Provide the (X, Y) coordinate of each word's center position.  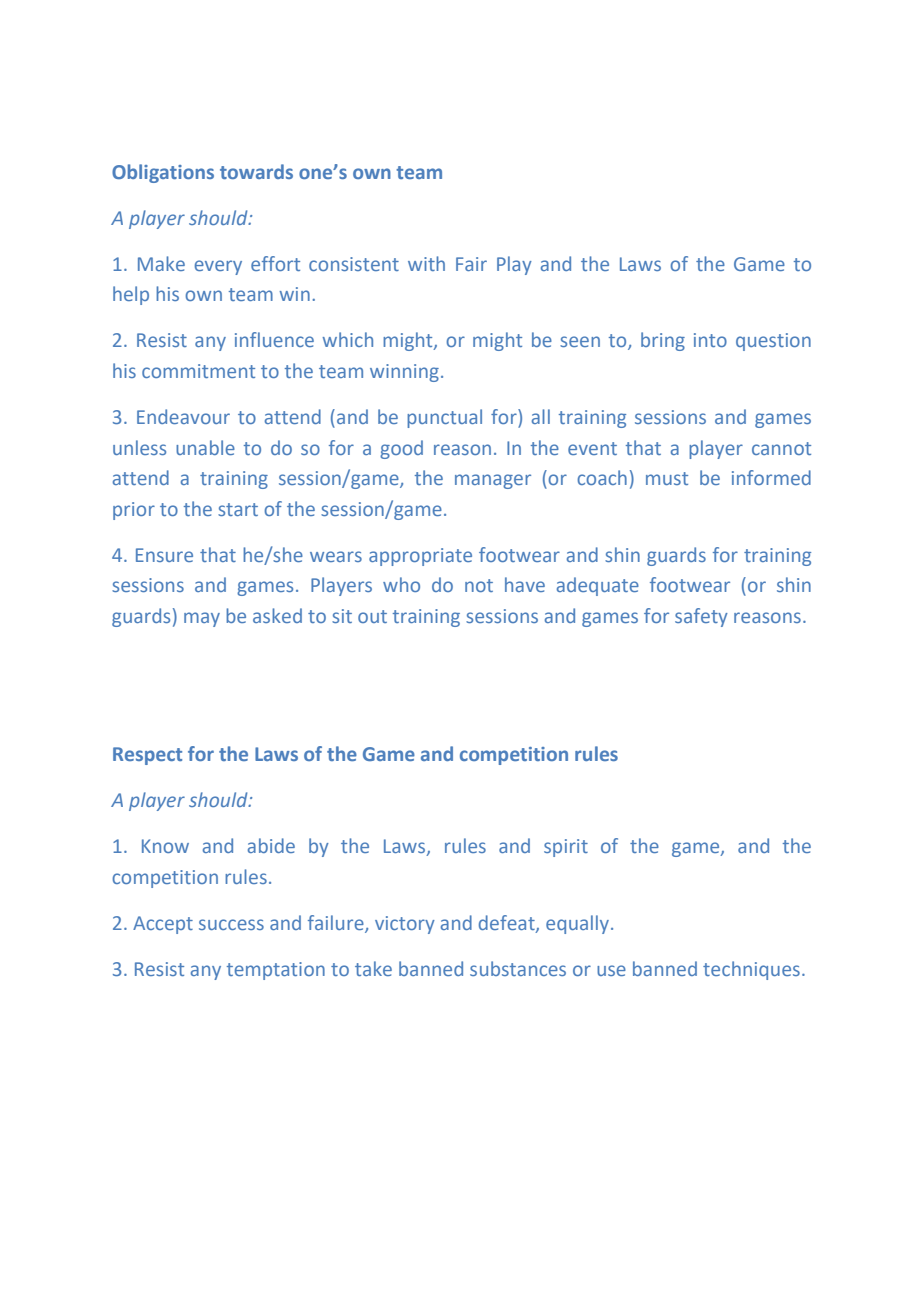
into (710, 340)
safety (701, 617)
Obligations (163, 173)
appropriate (420, 557)
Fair (471, 264)
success (231, 924)
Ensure (164, 555)
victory (405, 925)
